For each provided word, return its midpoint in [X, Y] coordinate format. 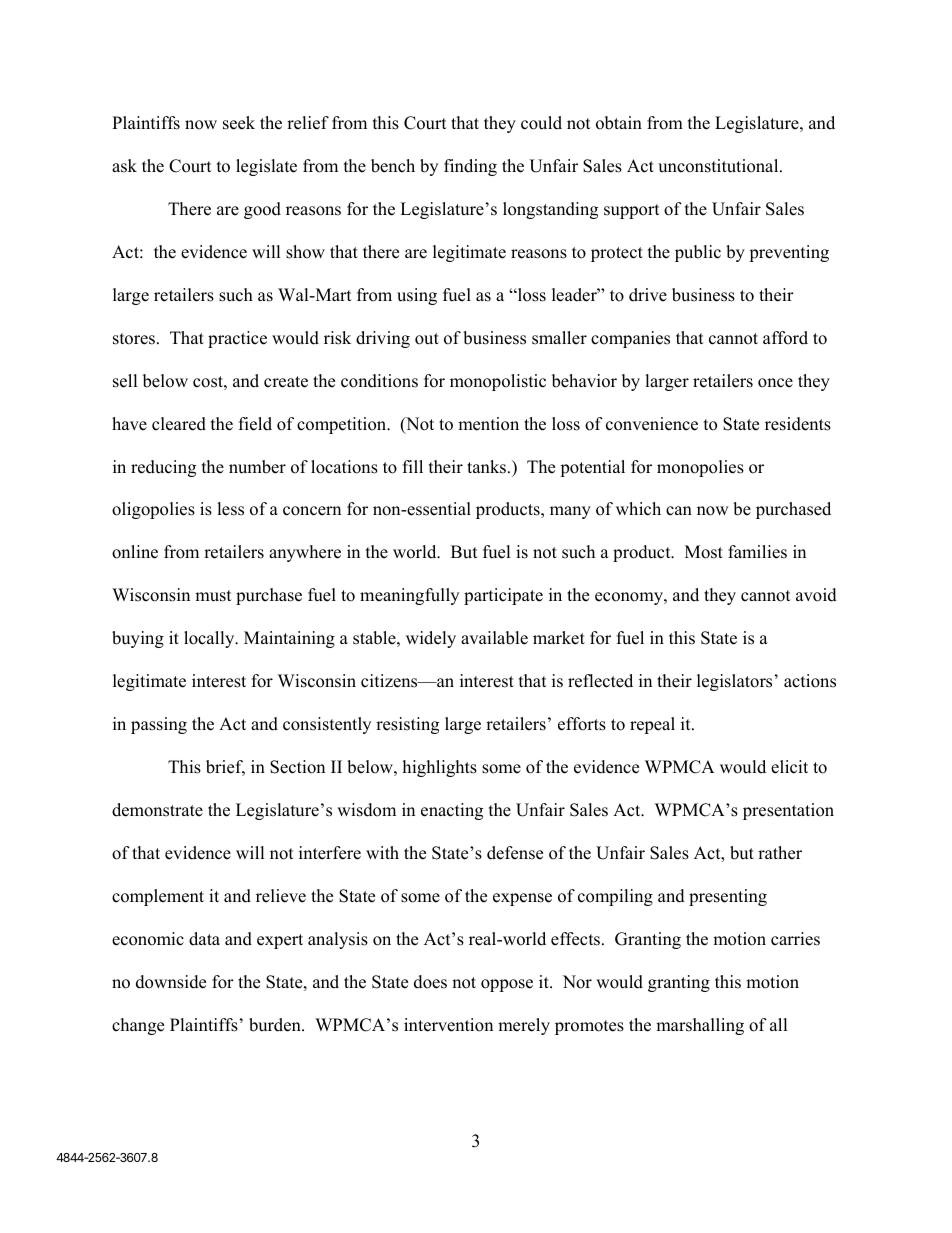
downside [171, 982]
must [213, 596]
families [757, 552]
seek [239, 123]
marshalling [700, 1026]
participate [503, 596]
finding [470, 167]
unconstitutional [719, 166]
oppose [507, 985]
